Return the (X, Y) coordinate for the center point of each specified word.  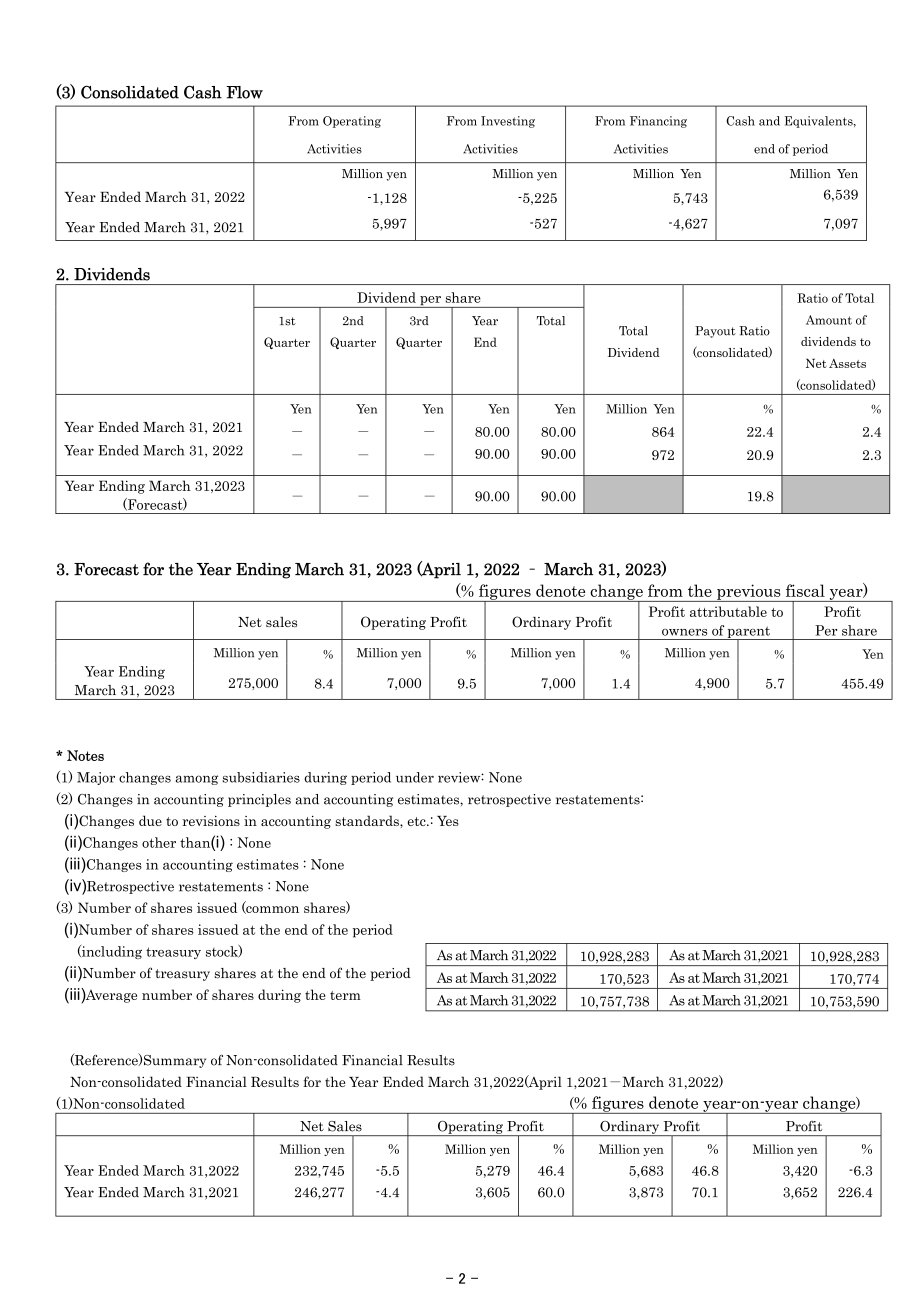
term (345, 995)
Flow (244, 92)
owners (684, 632)
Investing (508, 122)
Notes (85, 755)
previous (749, 593)
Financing (658, 122)
